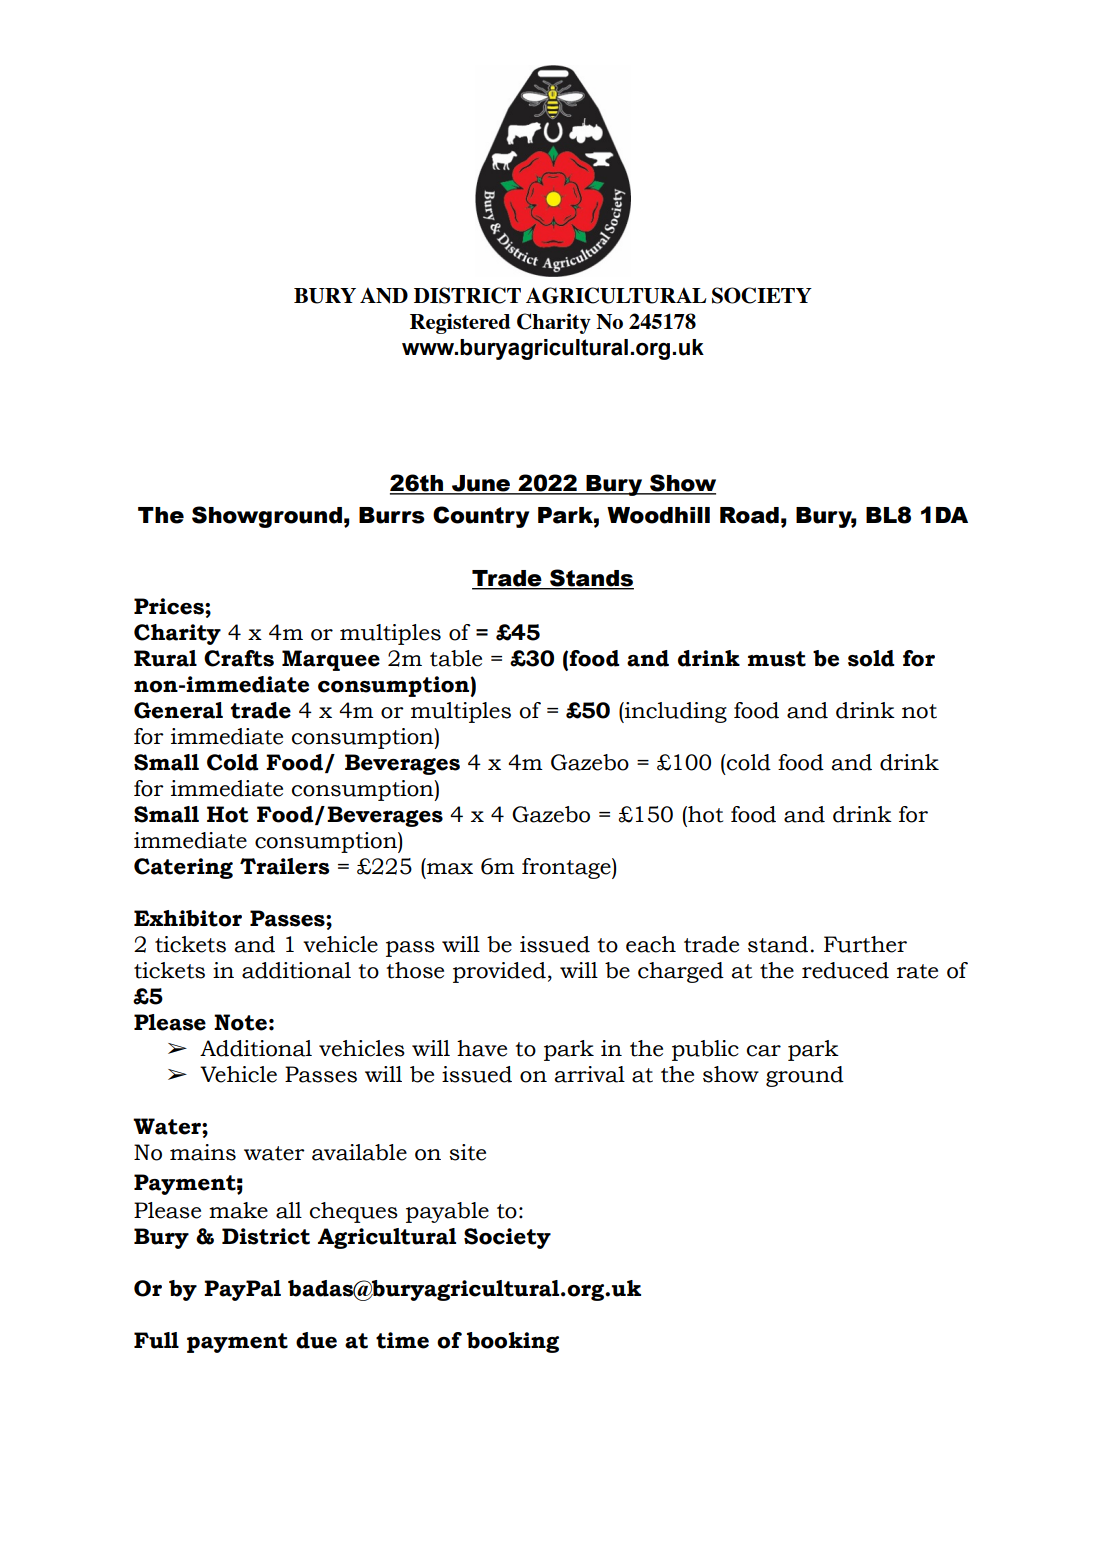 This page has height=1566, width=1106. Describe the element at coordinates (589, 1074) in the page. I see `arrival` at that location.
